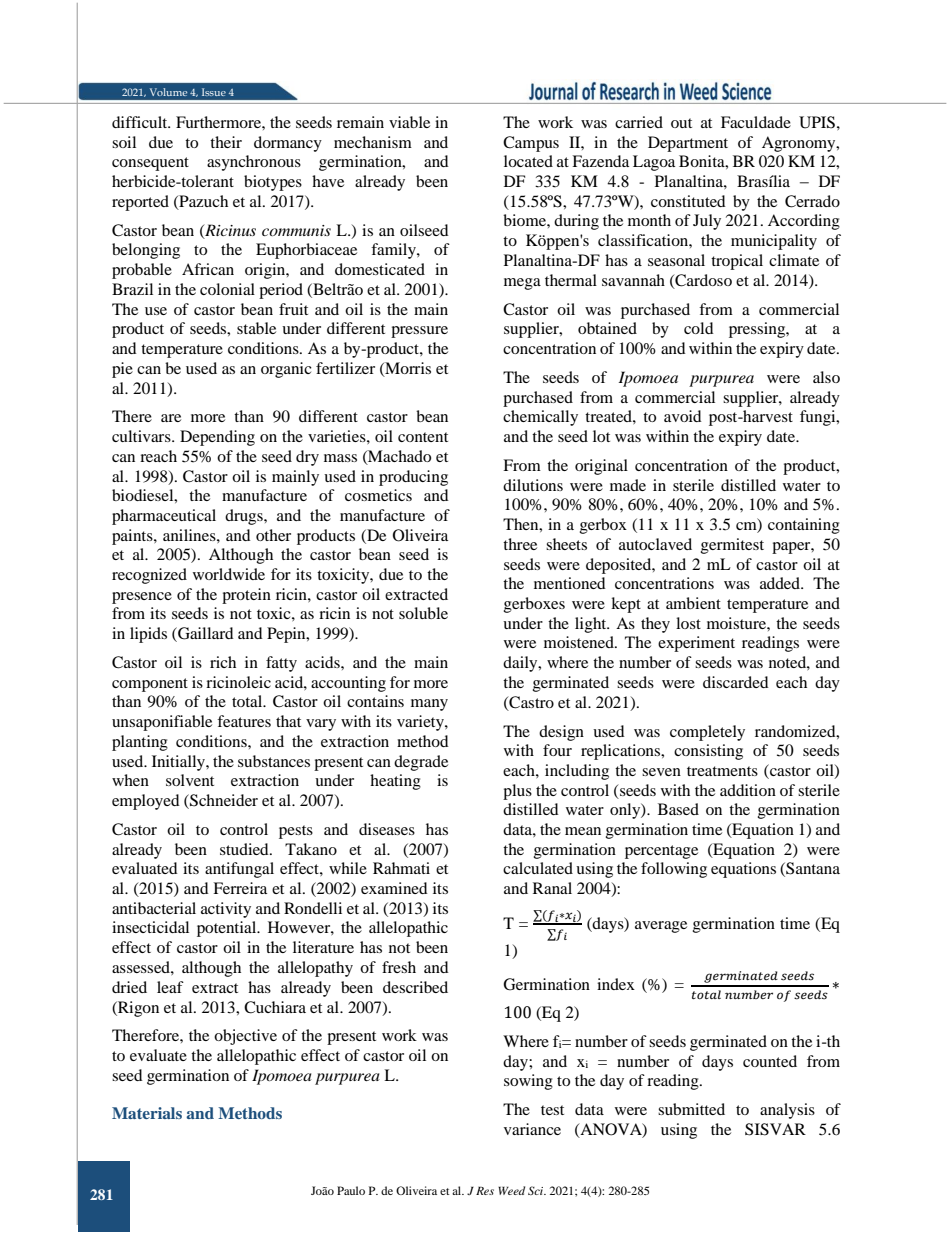  What do you see at coordinates (511, 1190) in the screenshot?
I see `Weed` at bounding box center [511, 1190].
